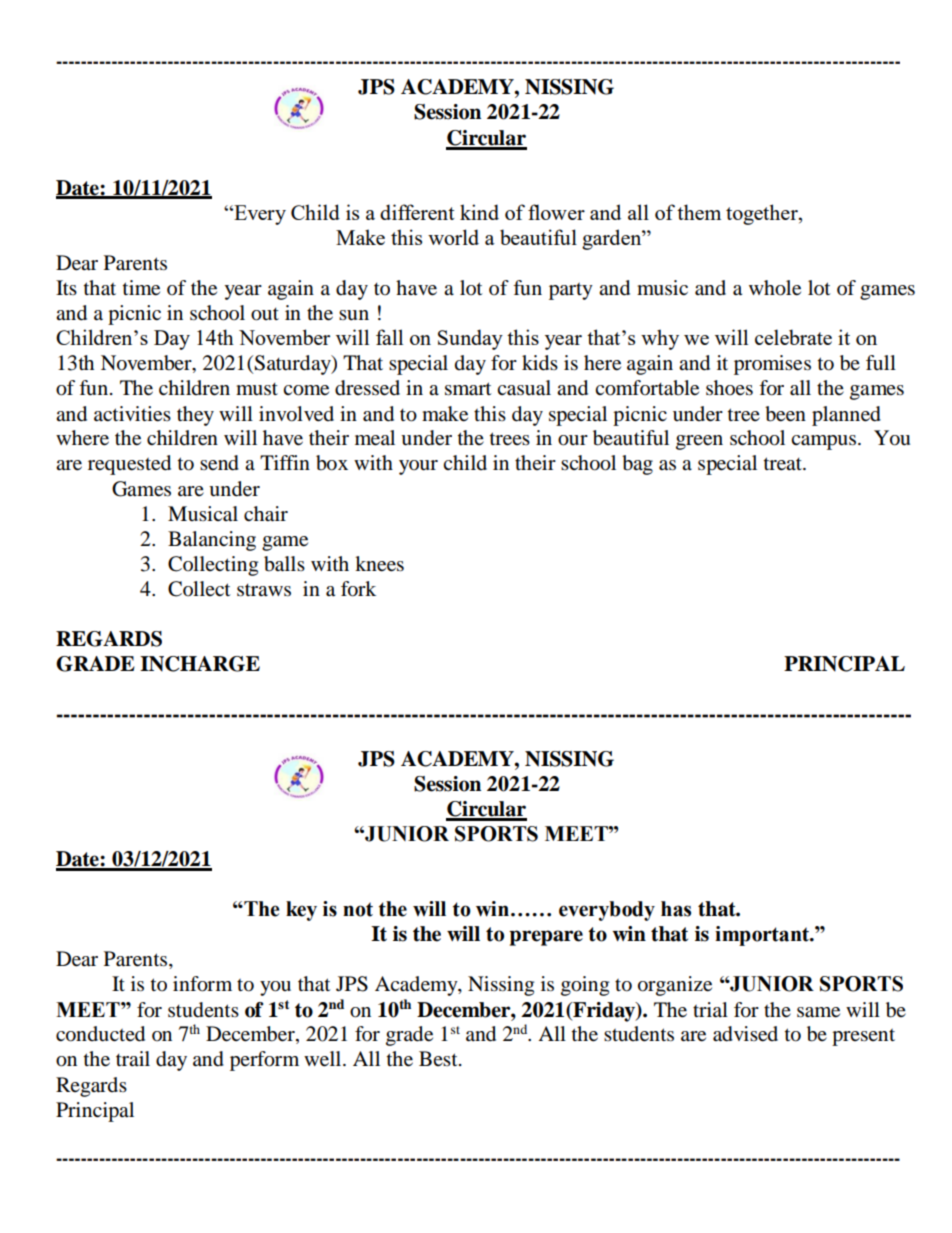  I want to click on time, so click(141, 288).
